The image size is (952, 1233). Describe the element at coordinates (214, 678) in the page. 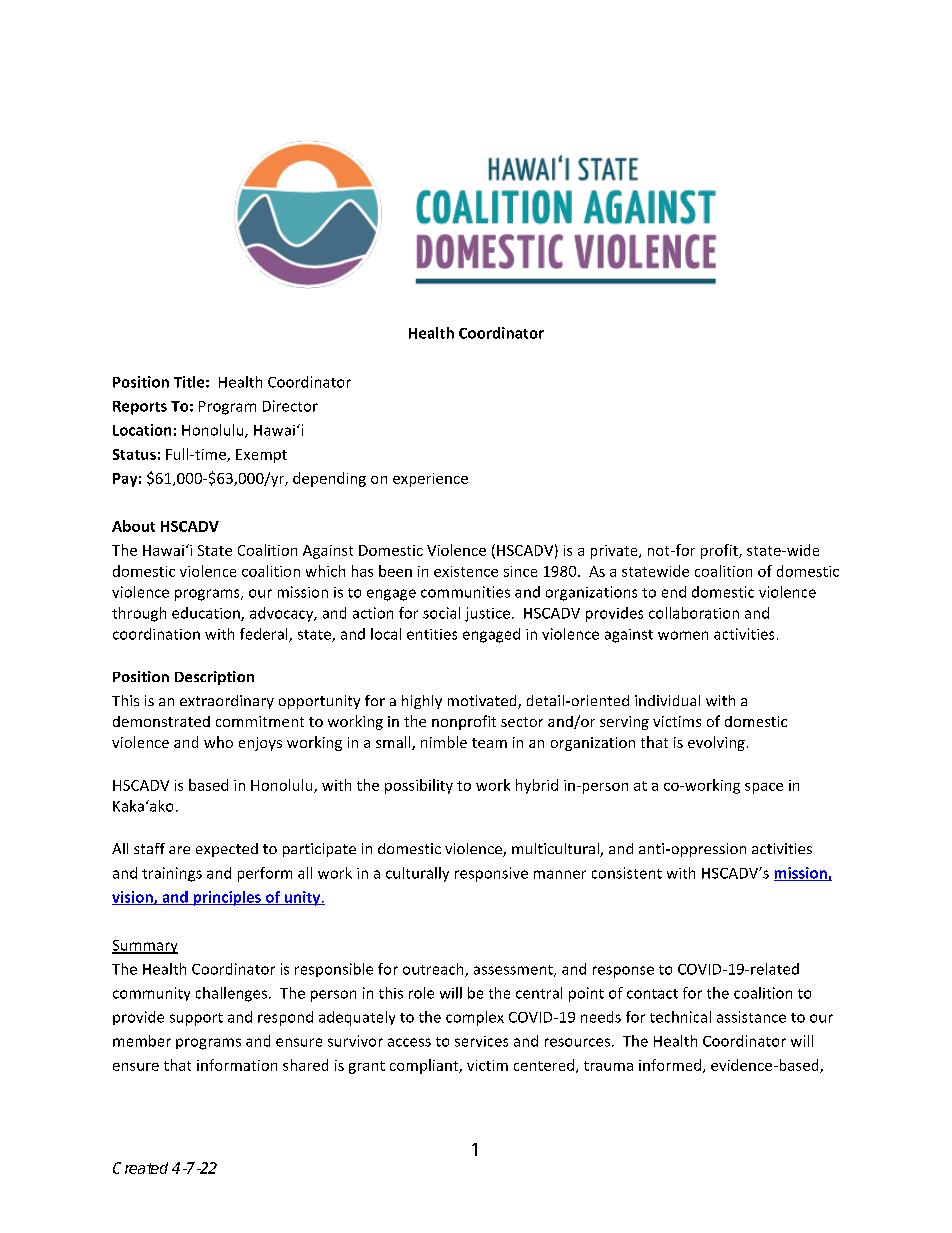

I see `Description` at that location.
